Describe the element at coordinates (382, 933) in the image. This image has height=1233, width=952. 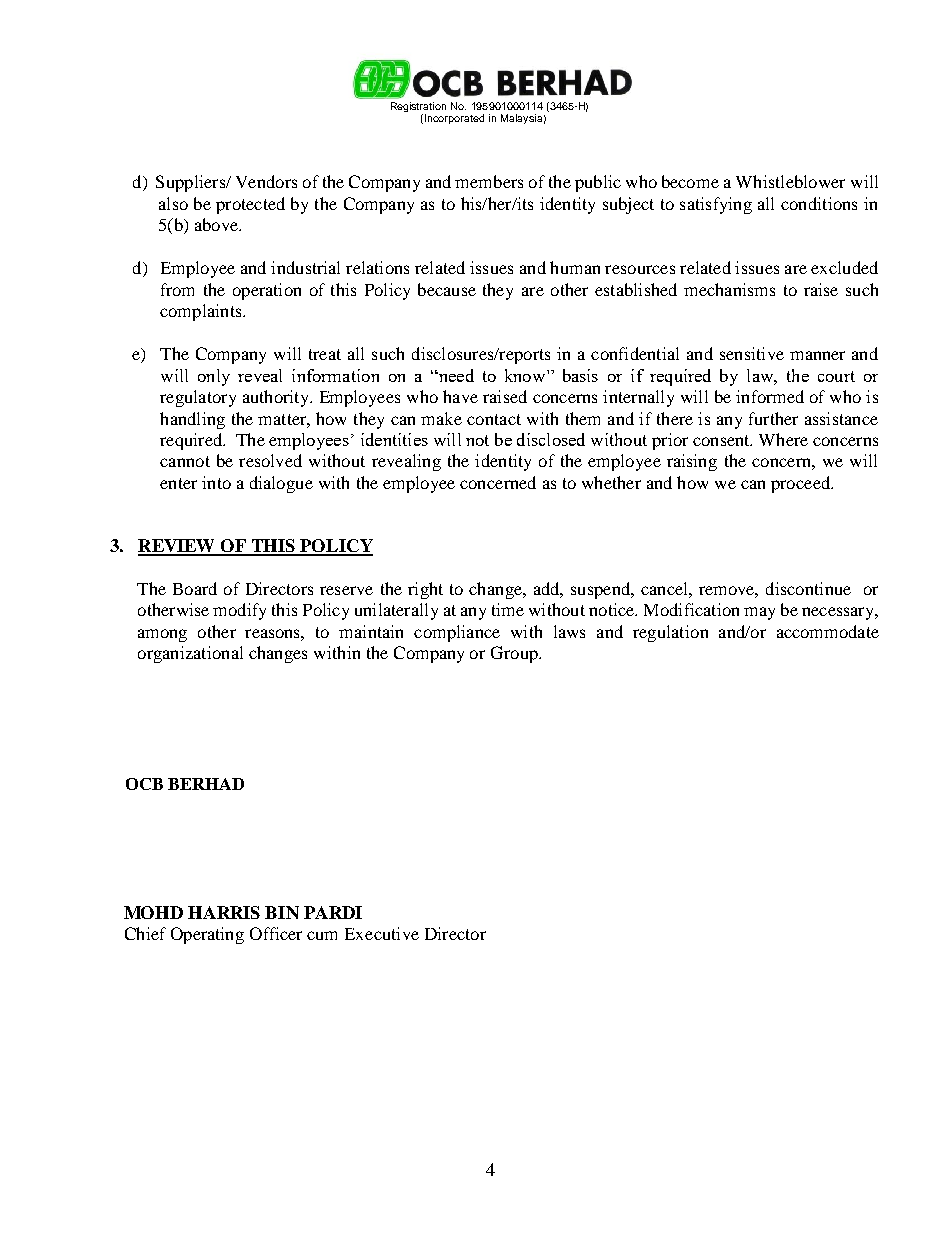
I see `Executive` at that location.
